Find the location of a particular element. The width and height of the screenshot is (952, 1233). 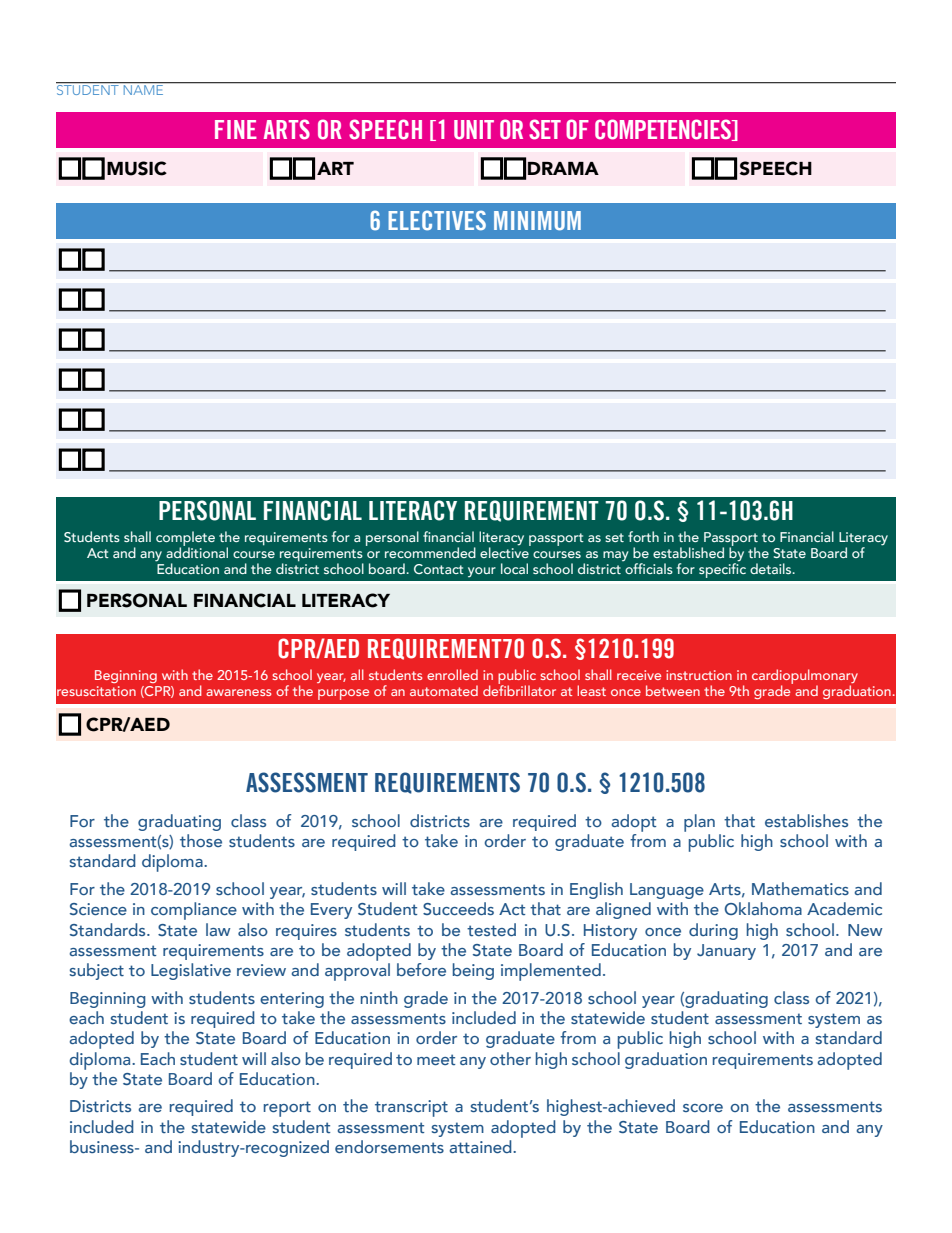

MINIMUM is located at coordinates (537, 220).
